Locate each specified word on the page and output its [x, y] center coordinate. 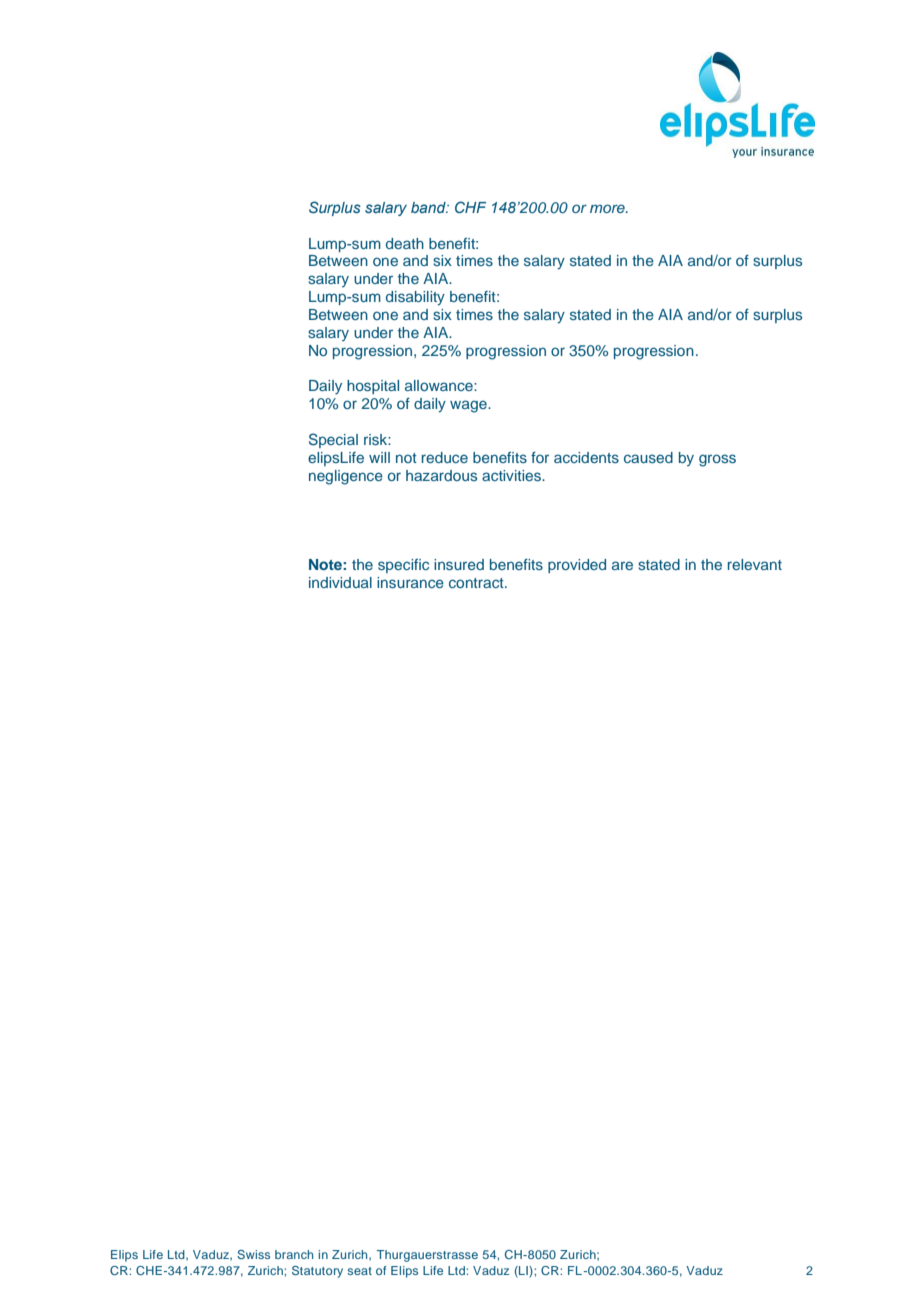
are [622, 565]
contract [477, 583]
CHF [470, 207]
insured [459, 564]
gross [717, 460]
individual [340, 582]
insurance [410, 582]
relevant [755, 564]
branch [294, 1254]
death [405, 243]
